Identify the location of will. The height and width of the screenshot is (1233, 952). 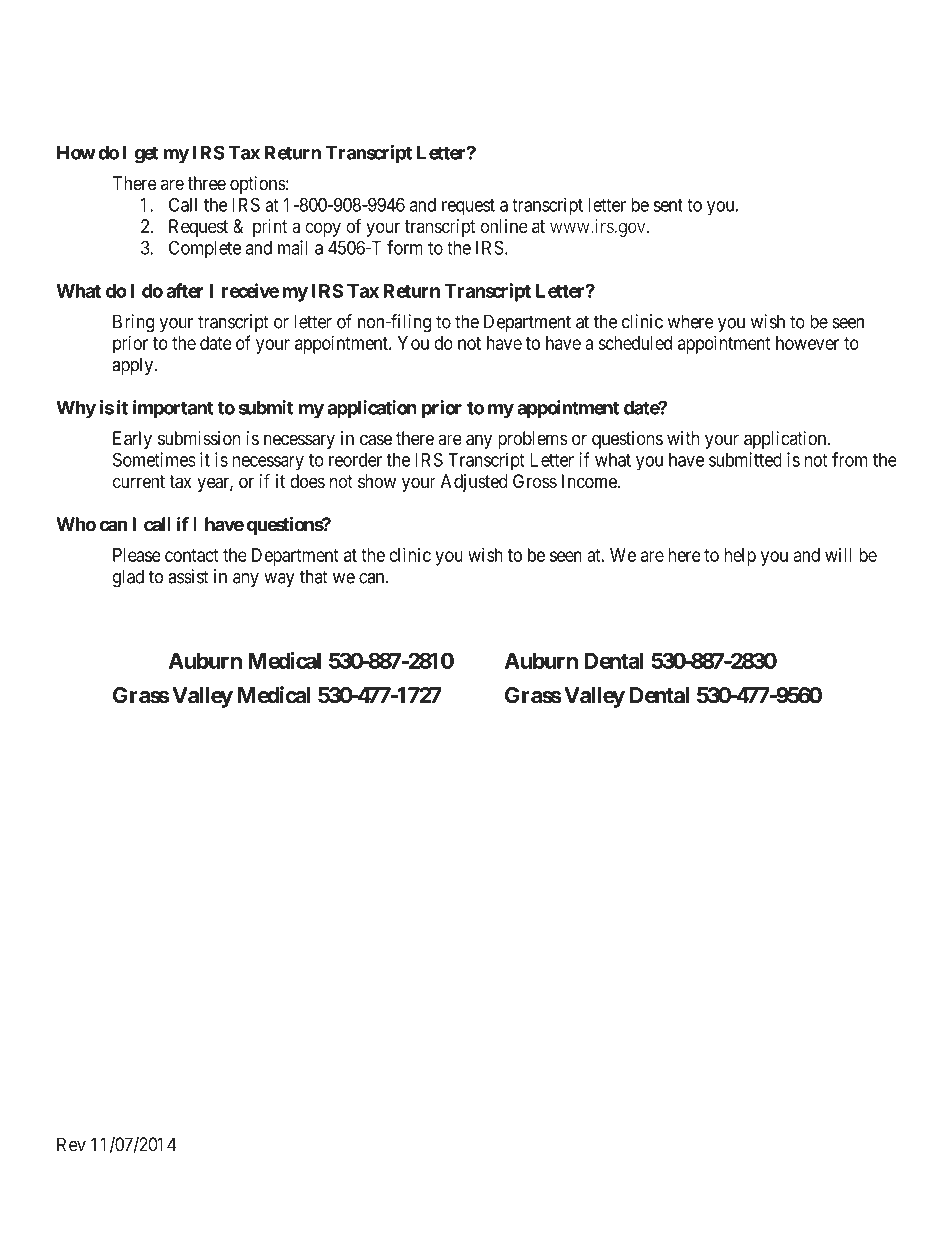
(838, 555).
